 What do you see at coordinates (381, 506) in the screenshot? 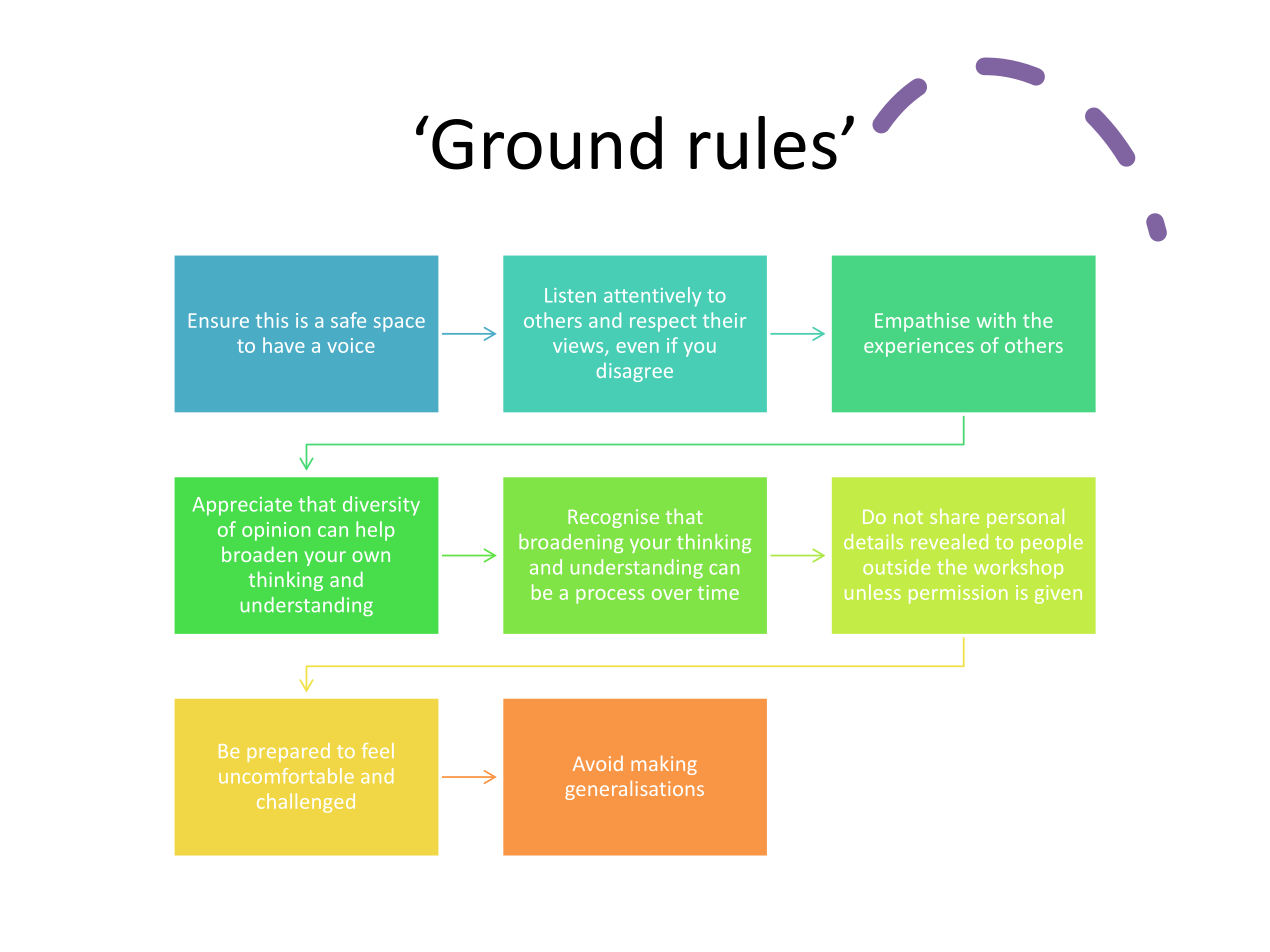
I see `diversity` at bounding box center [381, 506].
